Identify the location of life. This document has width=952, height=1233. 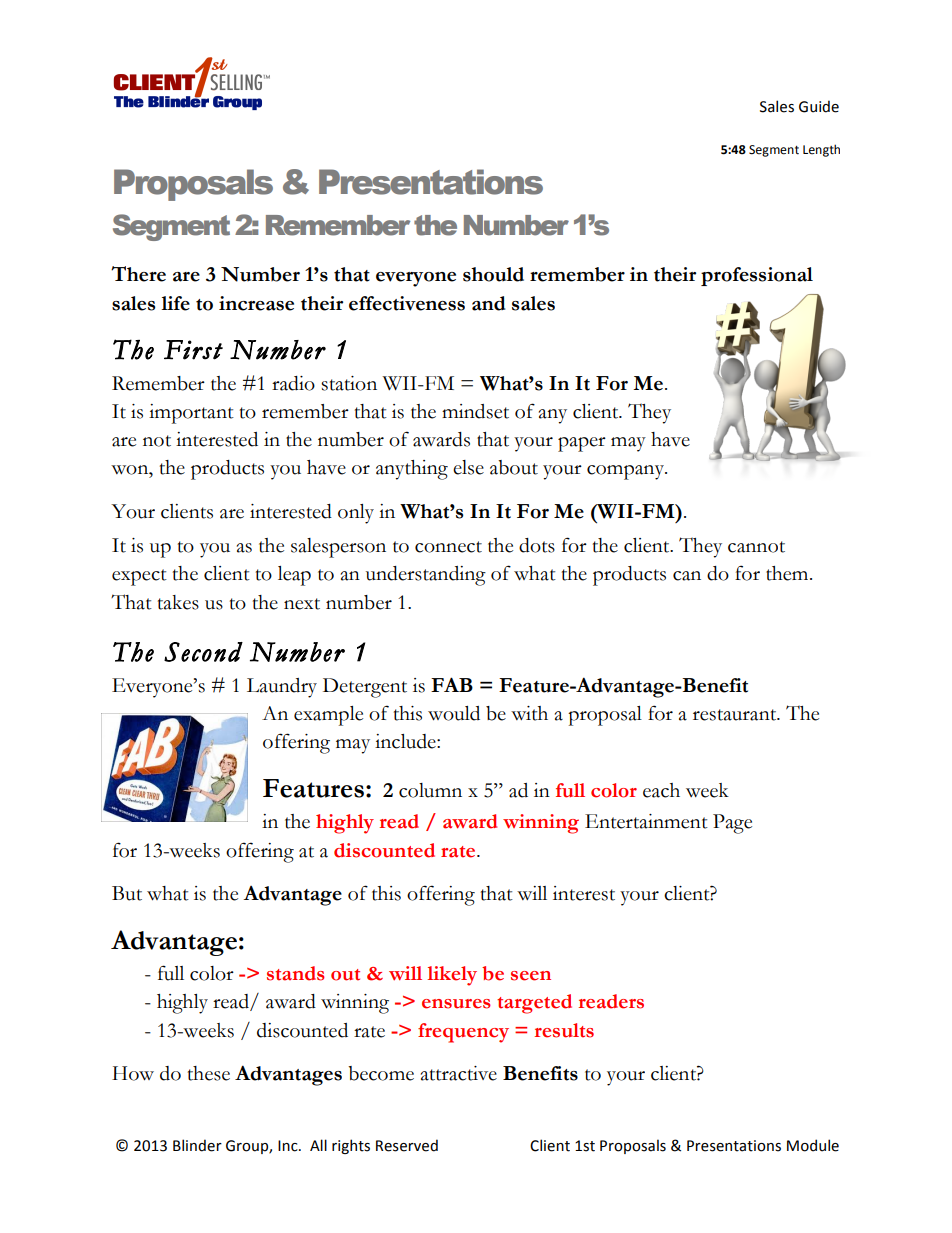
(175, 303).
